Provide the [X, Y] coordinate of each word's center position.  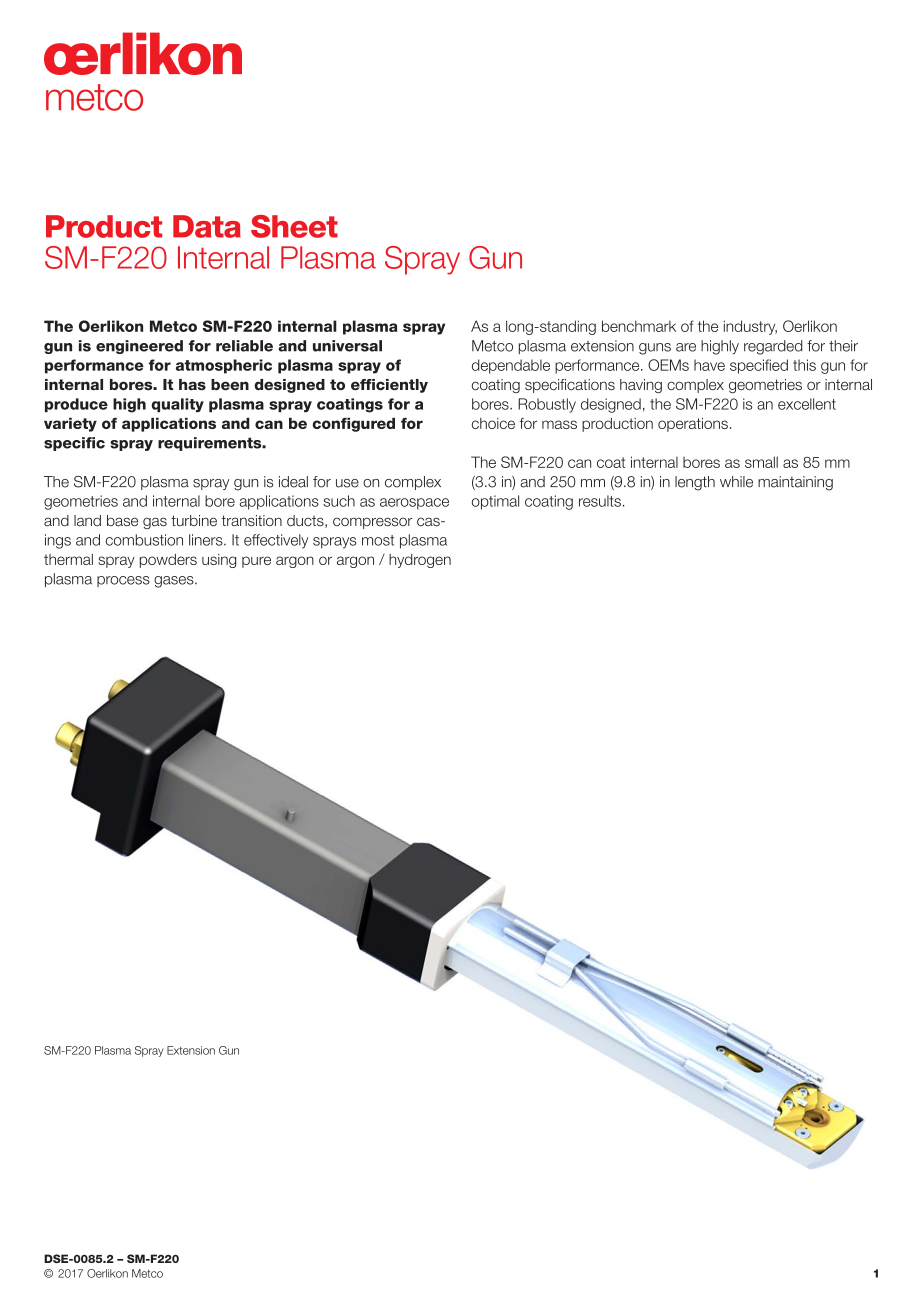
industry [750, 327]
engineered [139, 347]
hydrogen [420, 561]
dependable [511, 366]
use [347, 483]
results [600, 501]
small [761, 462]
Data [207, 226]
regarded [773, 347]
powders [168, 561]
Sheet [294, 226]
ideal [293, 482]
